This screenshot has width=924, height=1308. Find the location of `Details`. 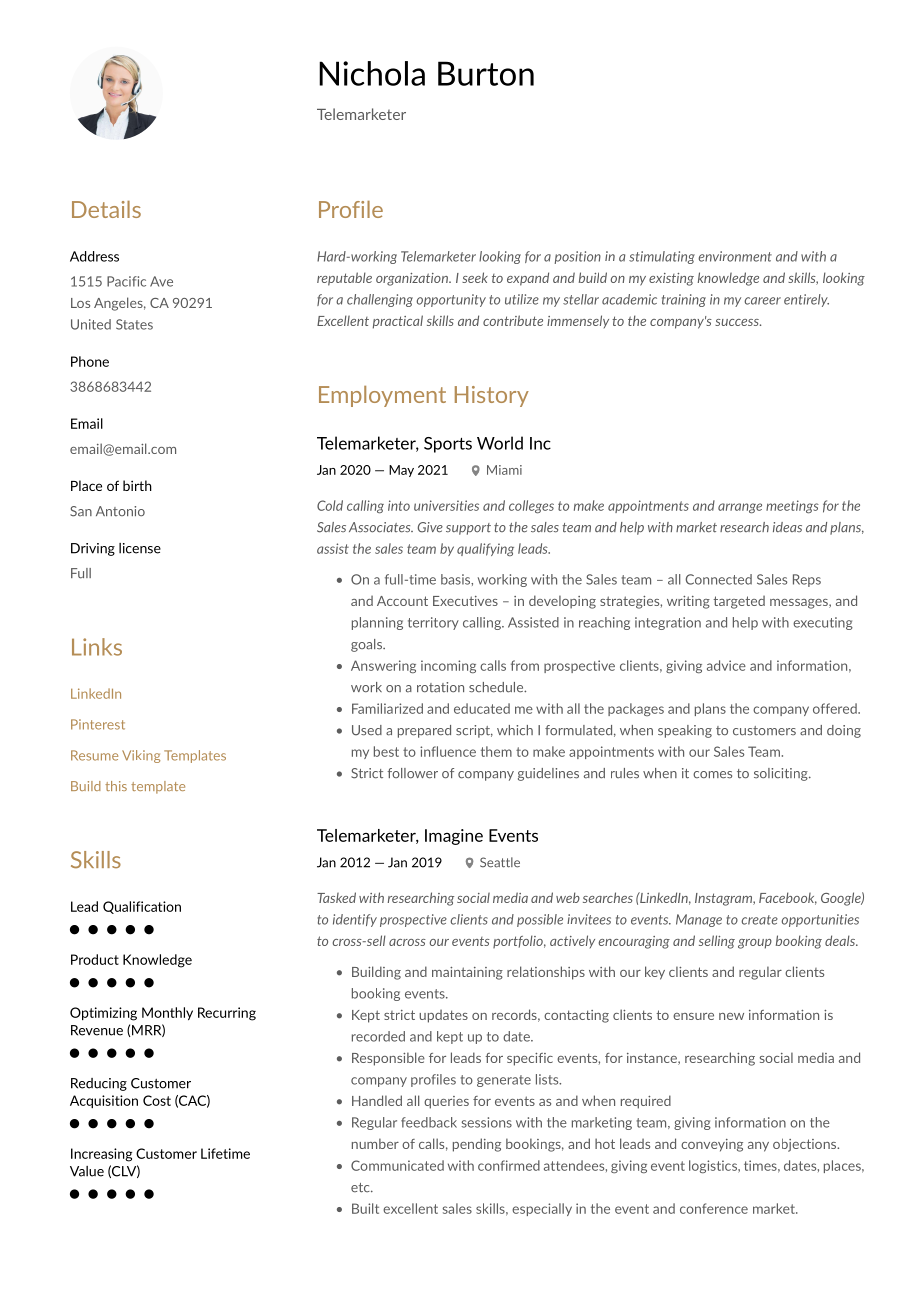

Details is located at coordinates (106, 209).
